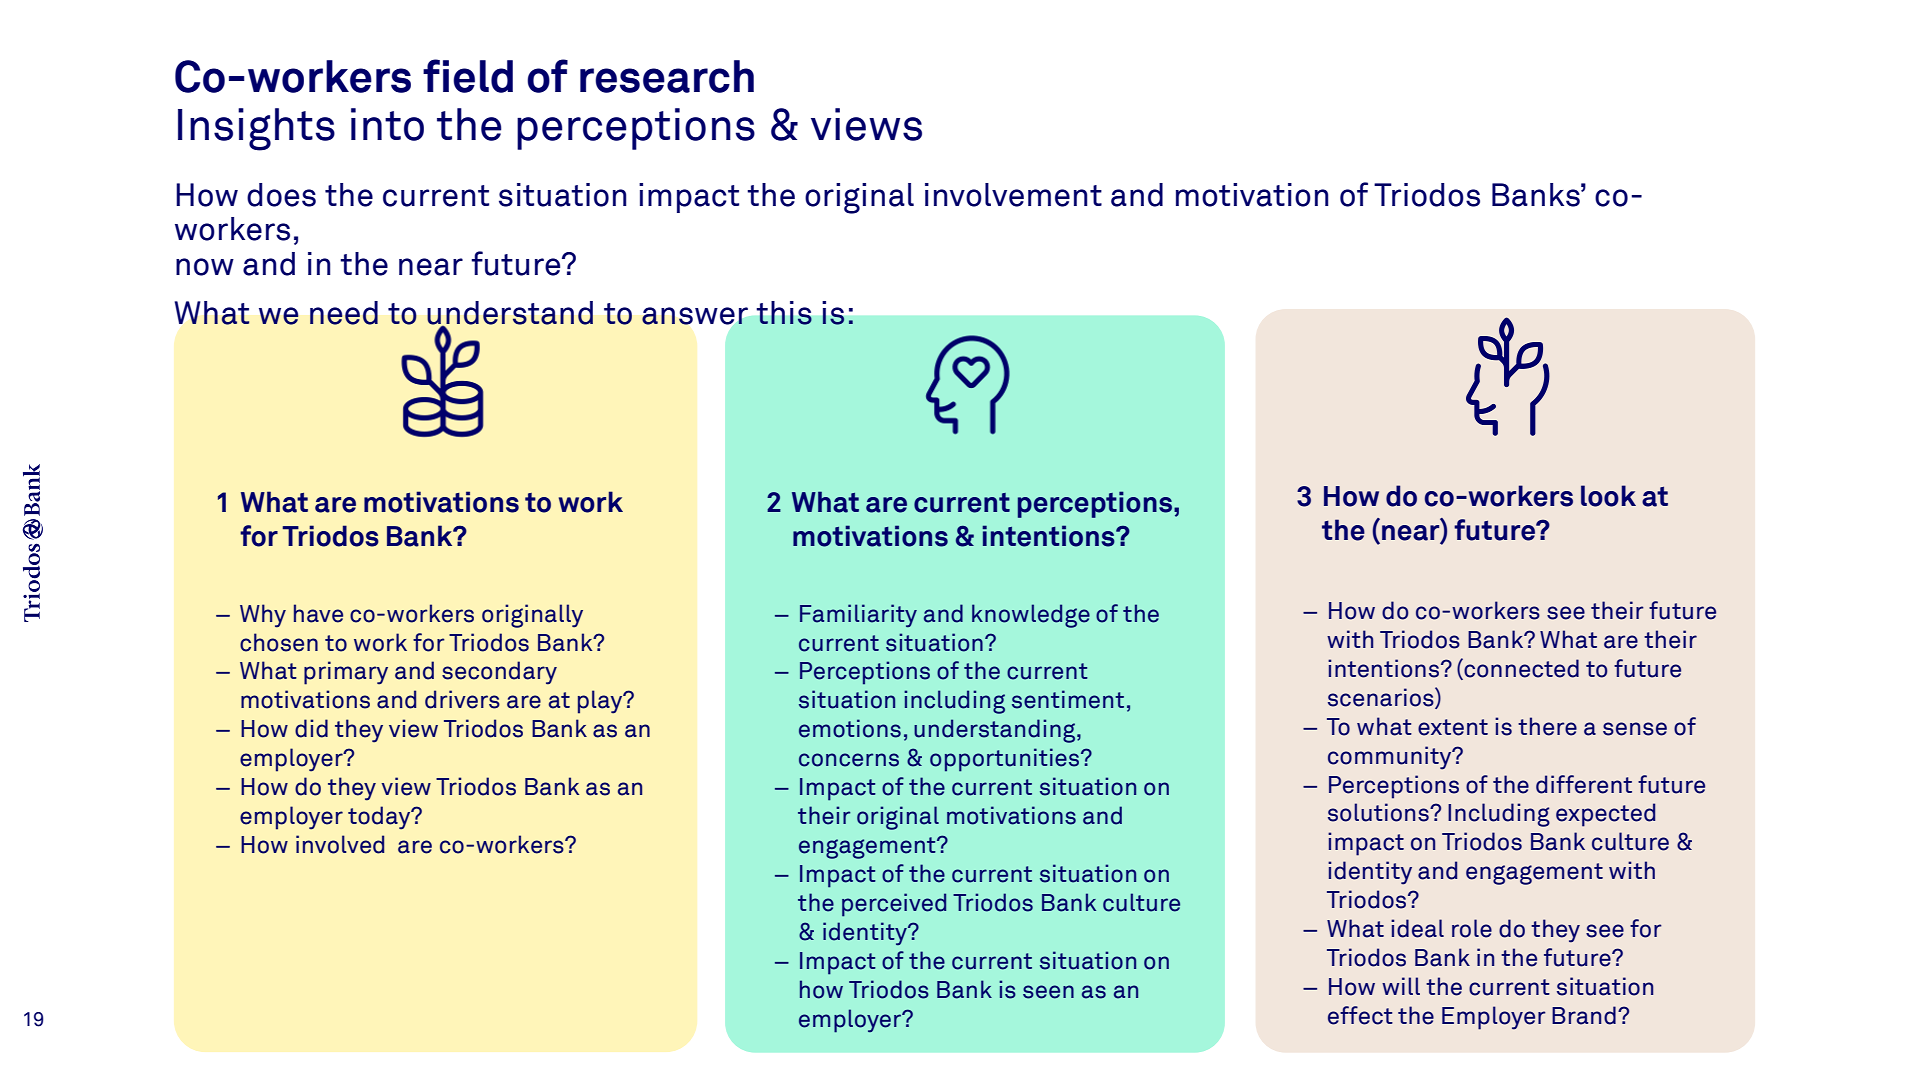 This screenshot has height=1085, width=1929. What do you see at coordinates (1608, 496) in the screenshot?
I see `look` at bounding box center [1608, 496].
